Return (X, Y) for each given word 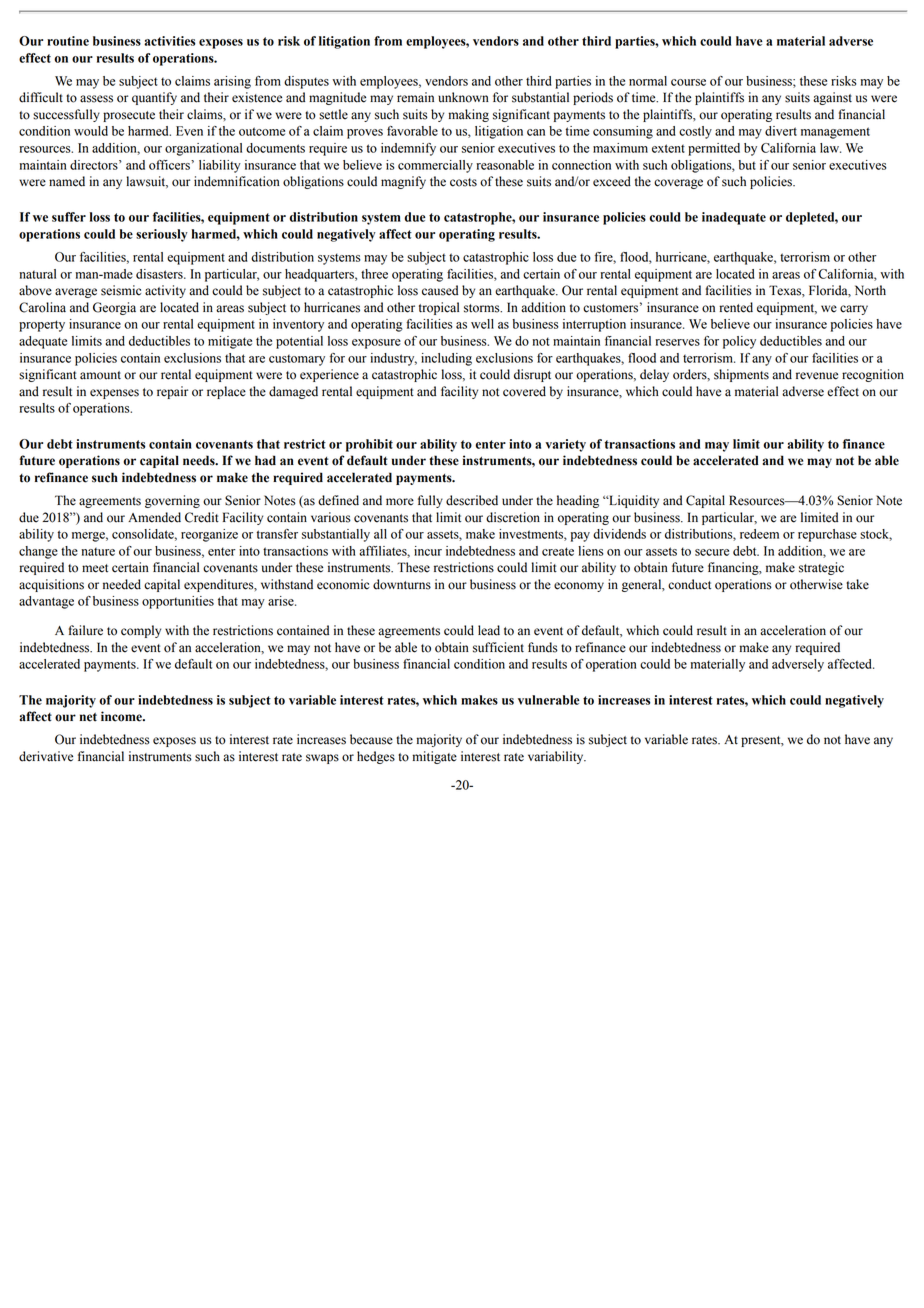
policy (739, 342)
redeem (759, 534)
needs (200, 460)
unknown (463, 97)
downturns (402, 584)
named (67, 181)
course (688, 82)
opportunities (178, 602)
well (482, 324)
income (122, 716)
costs (463, 182)
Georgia (114, 308)
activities (169, 41)
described (472, 500)
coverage (678, 184)
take (857, 584)
